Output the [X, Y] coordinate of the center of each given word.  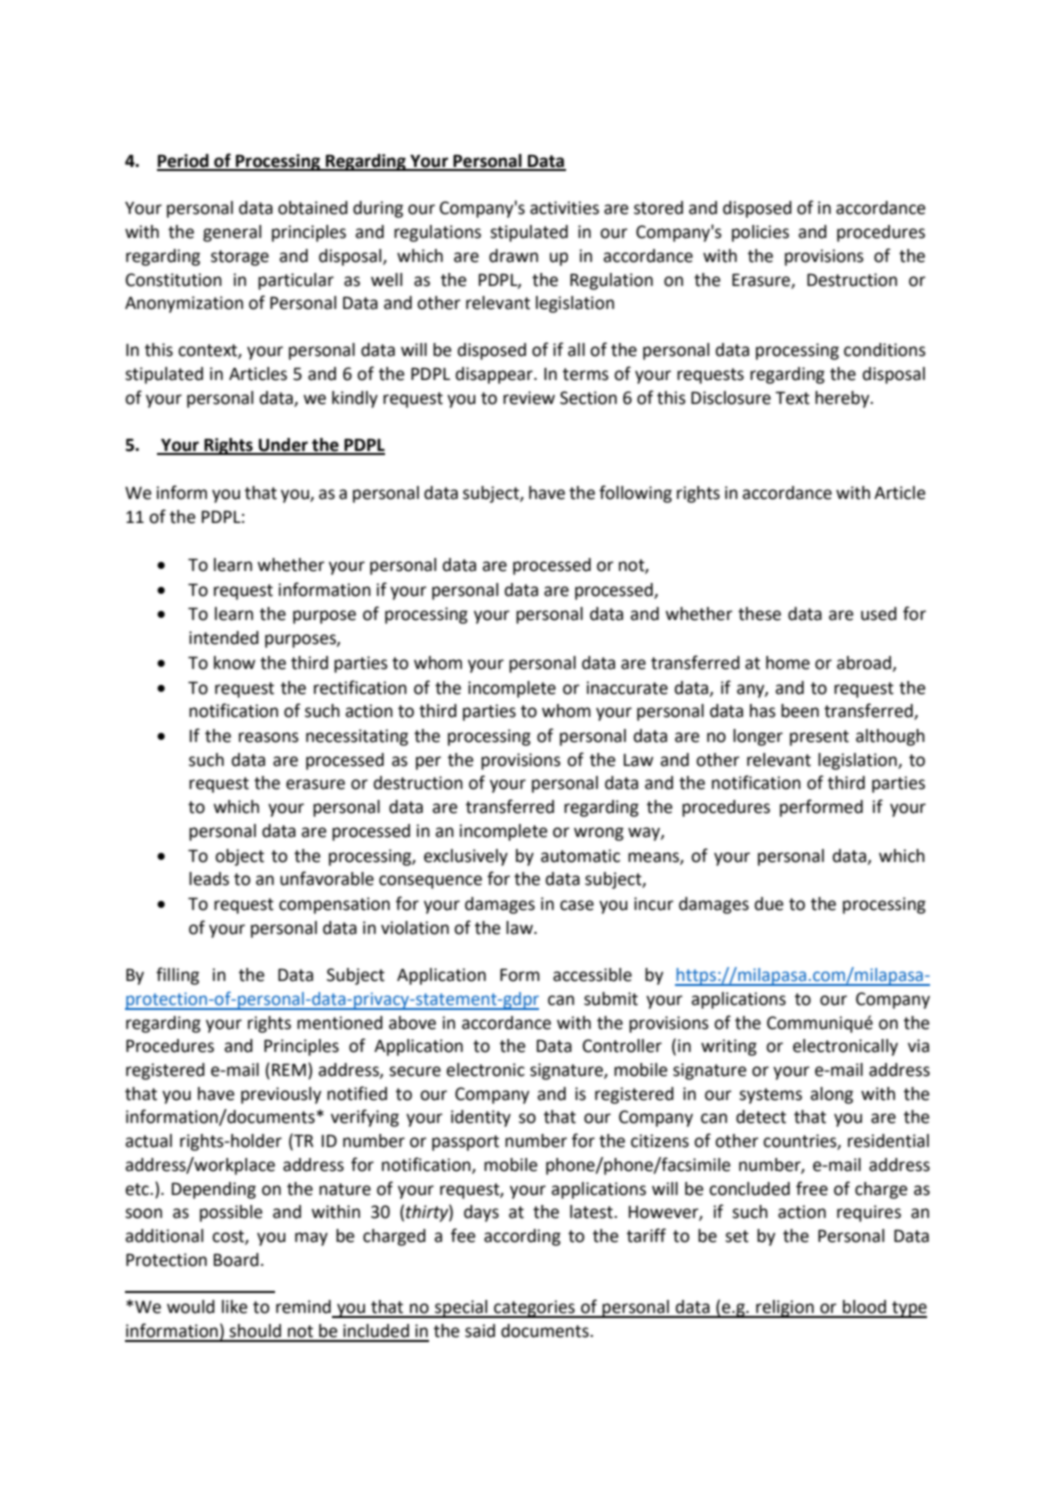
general [232, 233]
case [577, 905]
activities [564, 208]
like [235, 1307]
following [635, 494]
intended [224, 638]
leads [209, 879]
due [769, 904]
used [879, 614]
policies [760, 233]
